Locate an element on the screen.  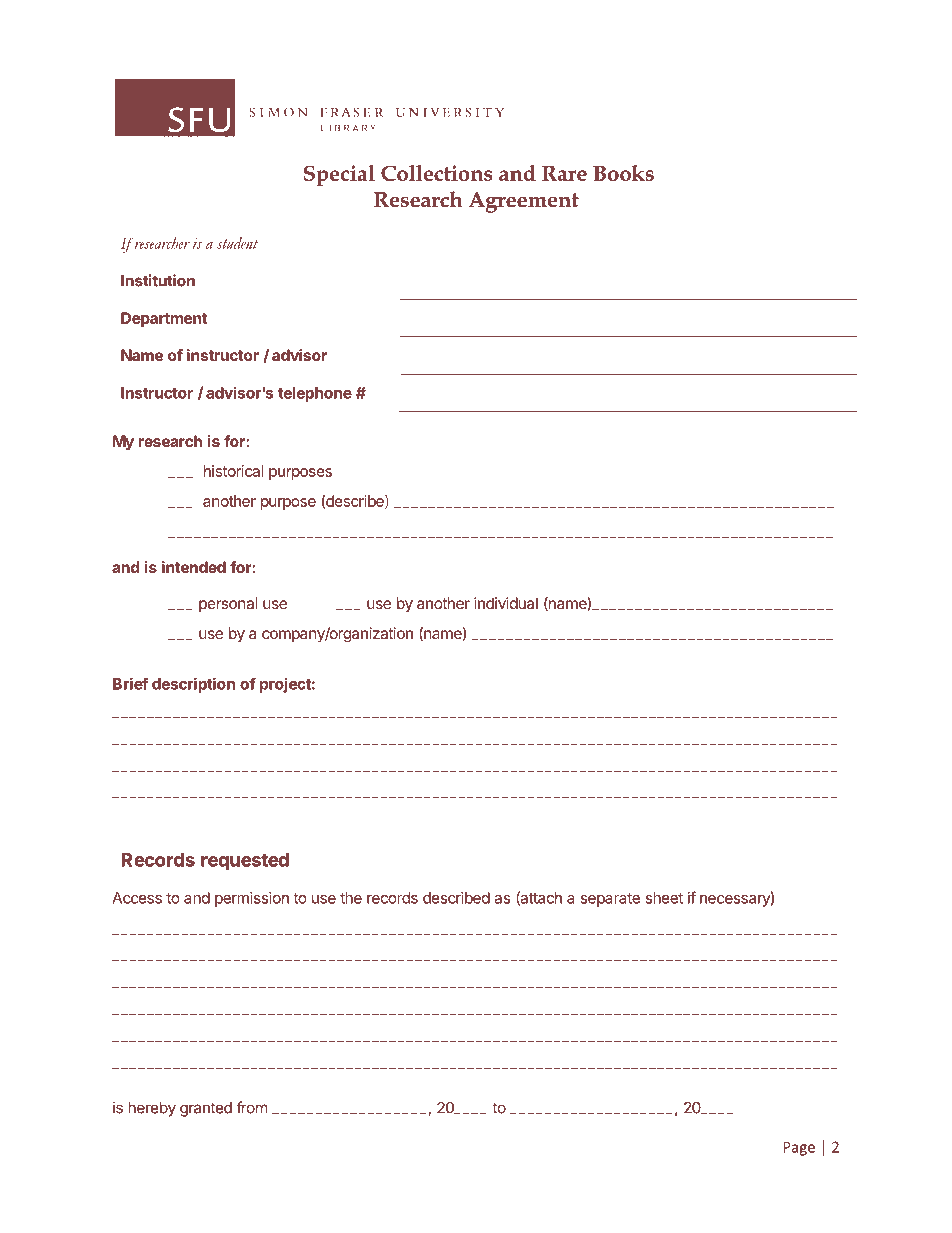
Collections is located at coordinates (437, 173).
